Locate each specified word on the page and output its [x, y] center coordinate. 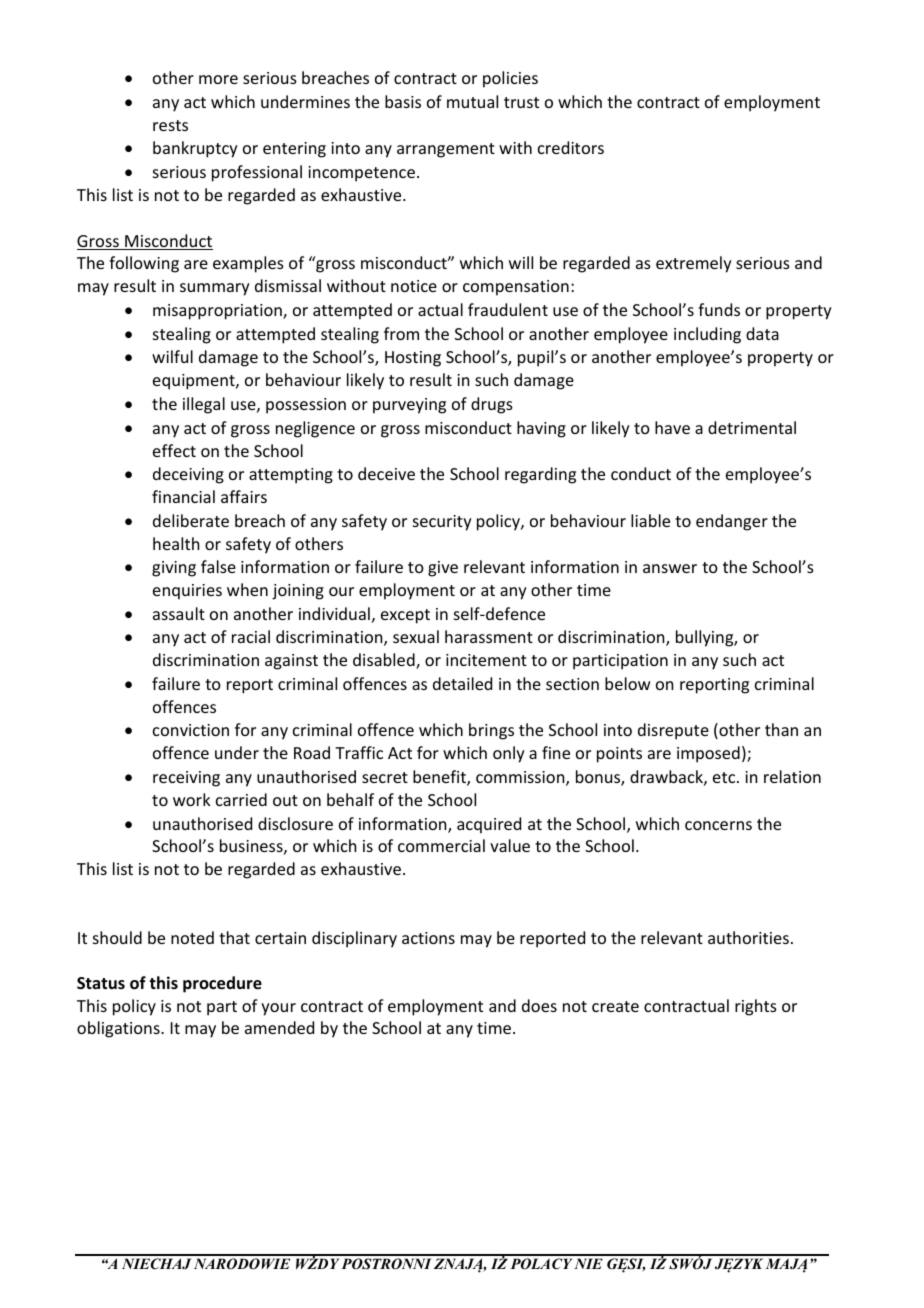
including [707, 335]
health [176, 543]
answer [670, 568]
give [443, 569]
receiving [186, 779]
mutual [472, 101]
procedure [222, 984]
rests [170, 125]
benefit [440, 778]
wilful [172, 356]
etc [725, 777]
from [401, 333]
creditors [571, 147]
